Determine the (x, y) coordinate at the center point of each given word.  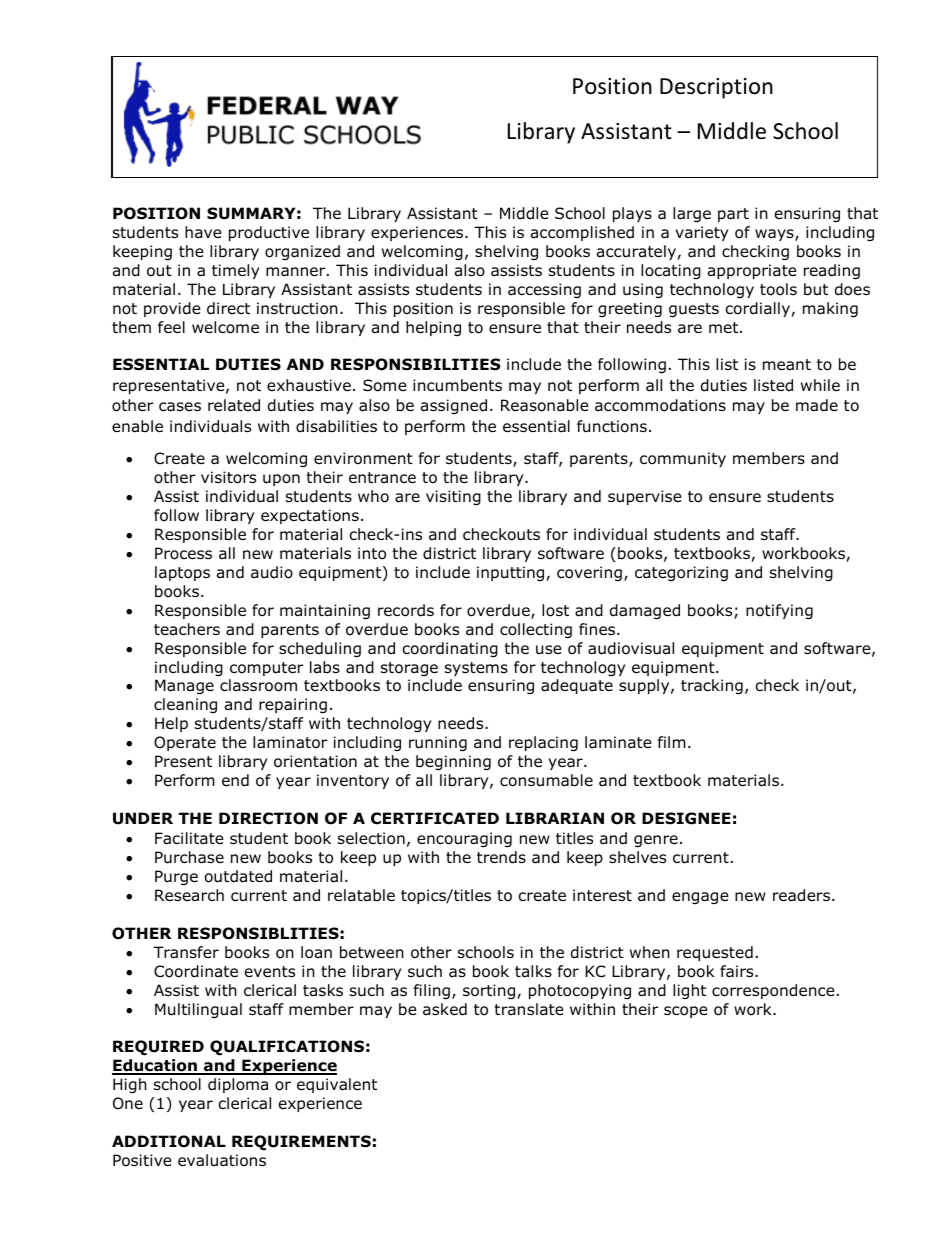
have (203, 232)
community (683, 459)
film (672, 742)
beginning (453, 762)
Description (716, 88)
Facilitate (189, 838)
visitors (228, 477)
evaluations (222, 1160)
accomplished (582, 233)
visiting (453, 497)
